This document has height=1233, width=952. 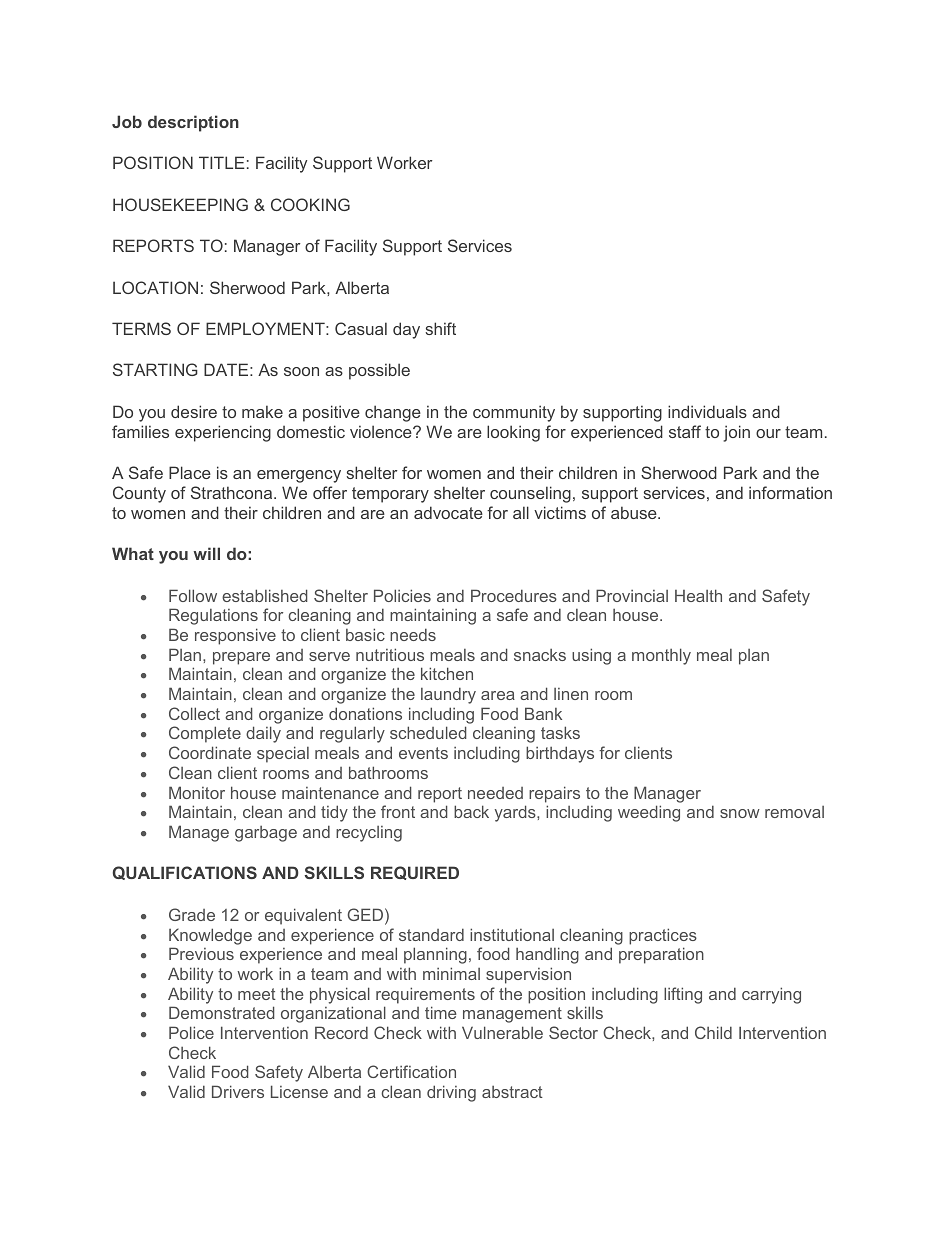 What do you see at coordinates (310, 204) in the document?
I see `COOKING` at bounding box center [310, 204].
